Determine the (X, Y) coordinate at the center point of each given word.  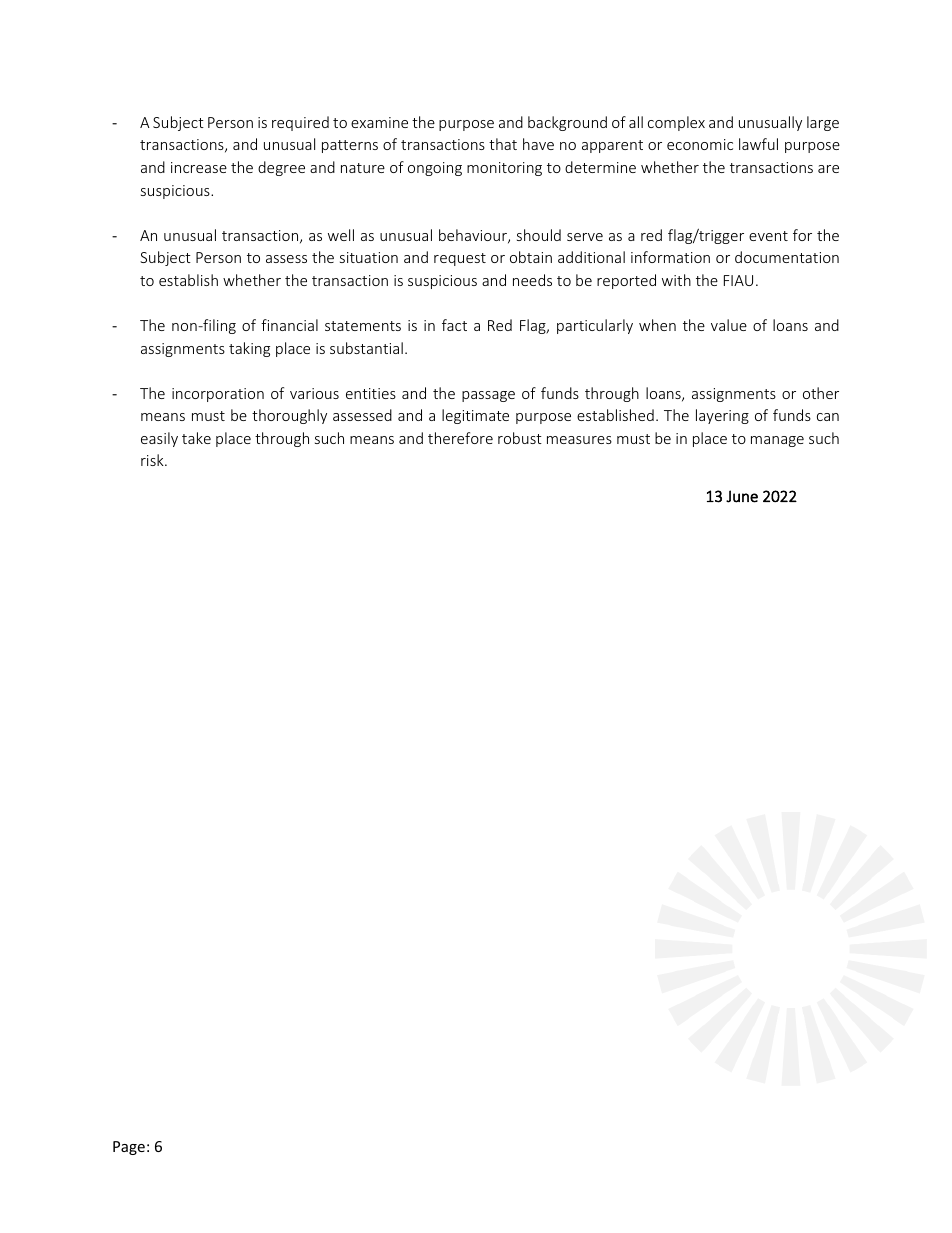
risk (153, 460)
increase (199, 167)
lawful (758, 144)
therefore (460, 438)
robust (520, 438)
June (742, 496)
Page (129, 1148)
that (503, 144)
